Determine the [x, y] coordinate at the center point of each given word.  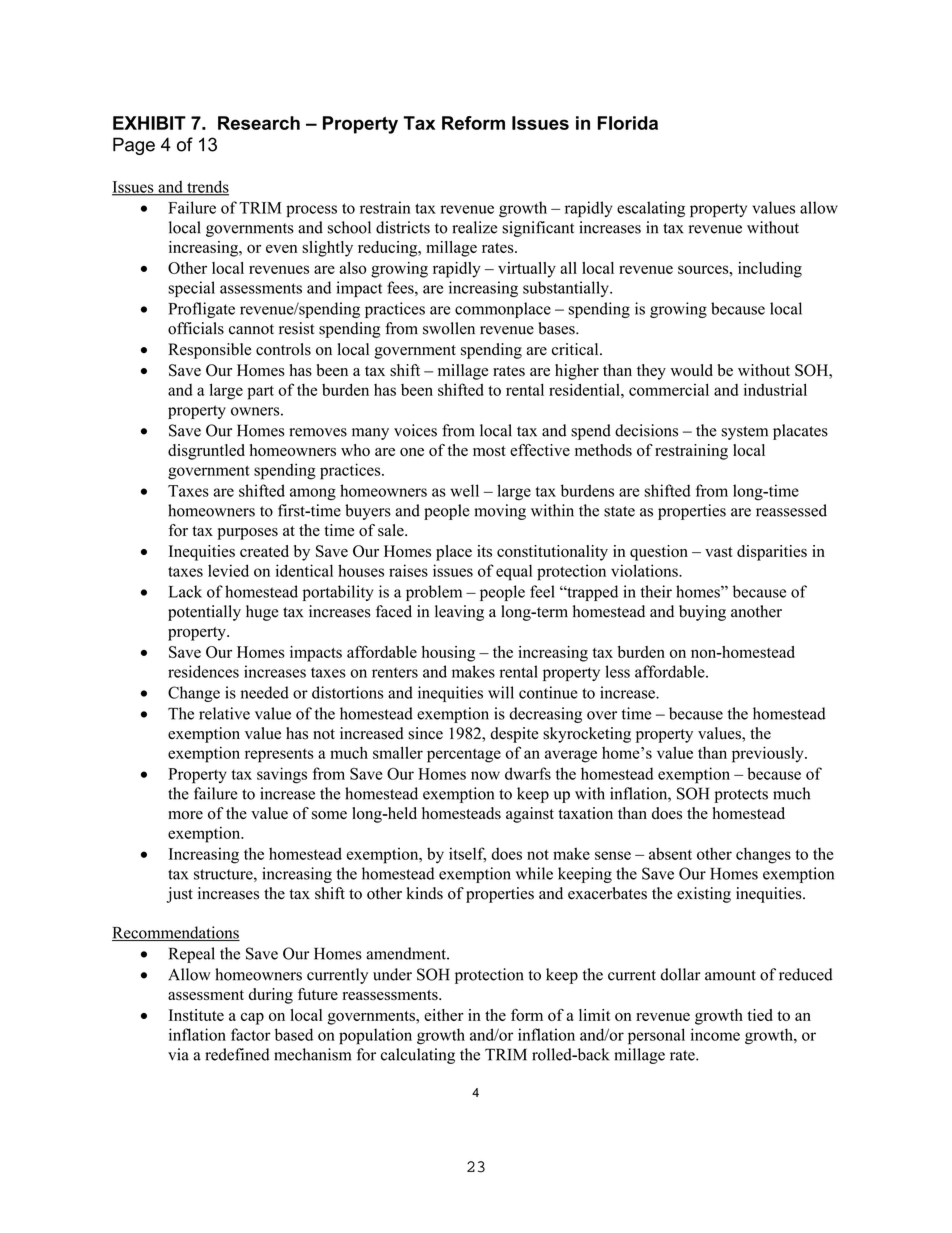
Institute [196, 1015]
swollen [449, 328]
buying [702, 613]
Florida [628, 123]
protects [741, 796]
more [185, 815]
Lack [185, 591]
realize [474, 227]
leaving [459, 613]
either [444, 1015]
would [691, 370]
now [485, 775]
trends [207, 187]
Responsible [210, 351]
